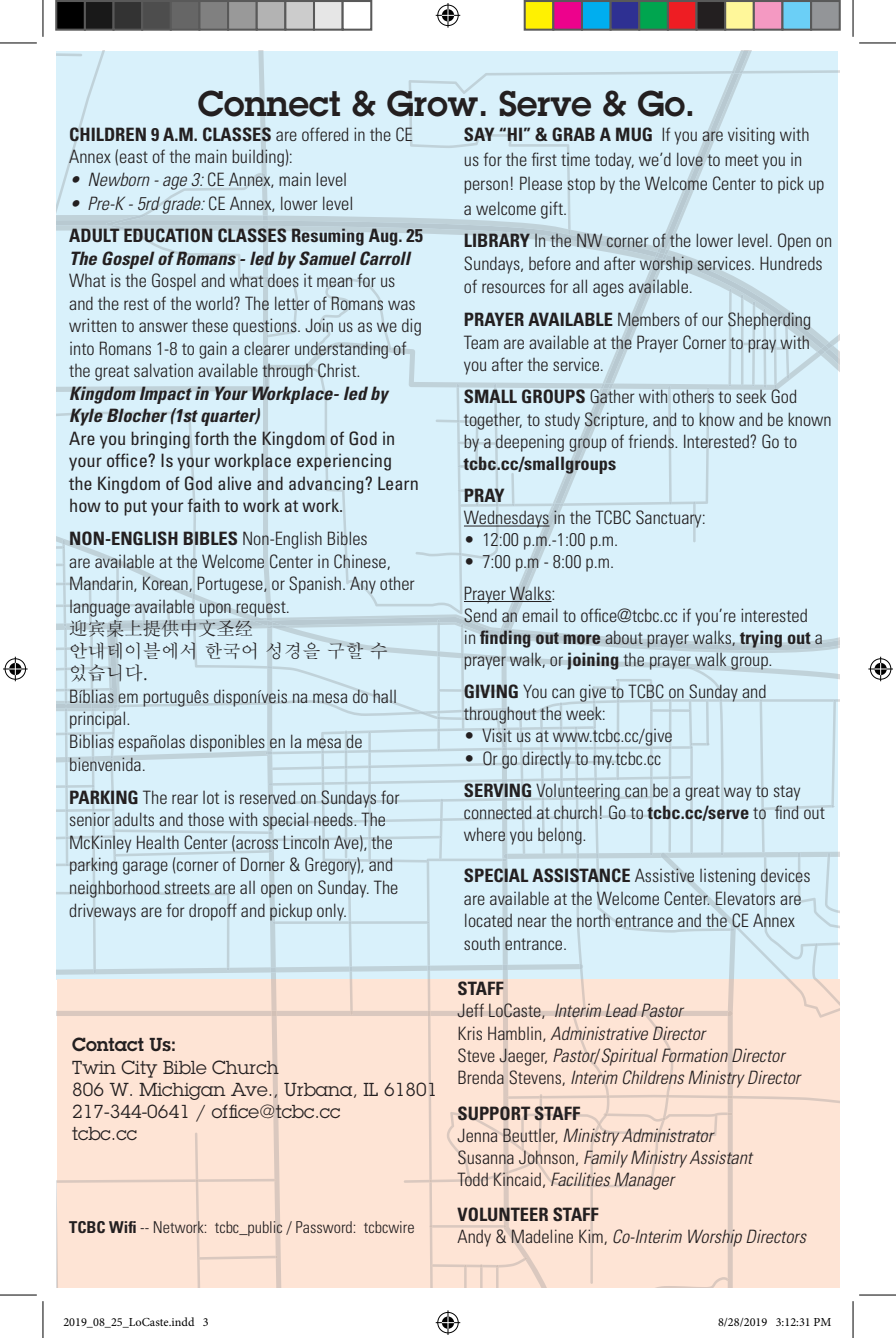 This document has height=1338, width=896. What do you see at coordinates (690, 159) in the document?
I see `love` at bounding box center [690, 159].
